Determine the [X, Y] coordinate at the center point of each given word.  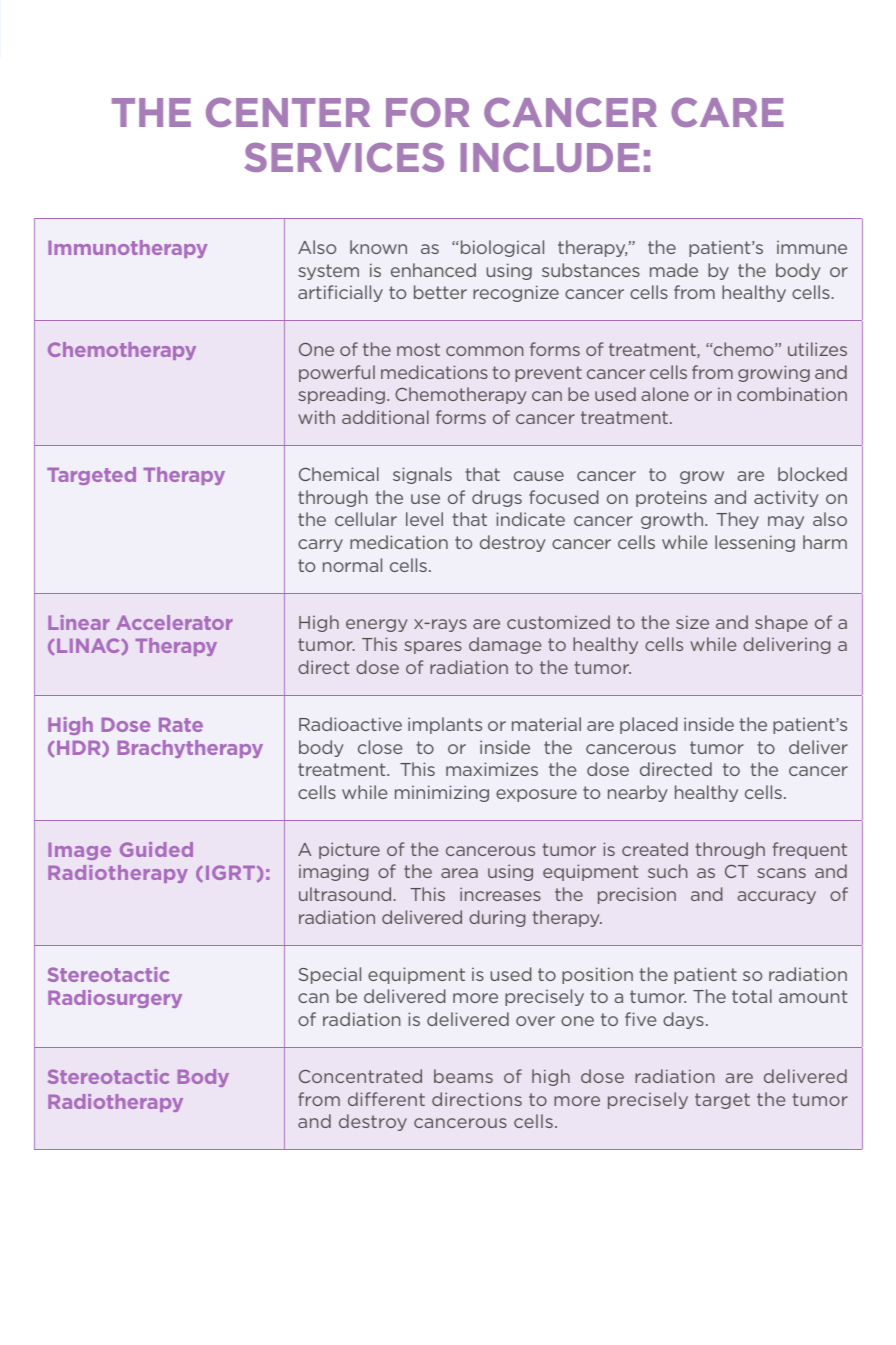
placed [649, 725]
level [424, 519]
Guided [156, 849]
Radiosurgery [115, 999]
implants [445, 725]
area [459, 873]
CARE [727, 112]
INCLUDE [550, 157]
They [737, 520]
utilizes [817, 349]
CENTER [288, 112]
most [418, 349]
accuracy [776, 897]
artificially [340, 293]
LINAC [88, 645]
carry [320, 545]
